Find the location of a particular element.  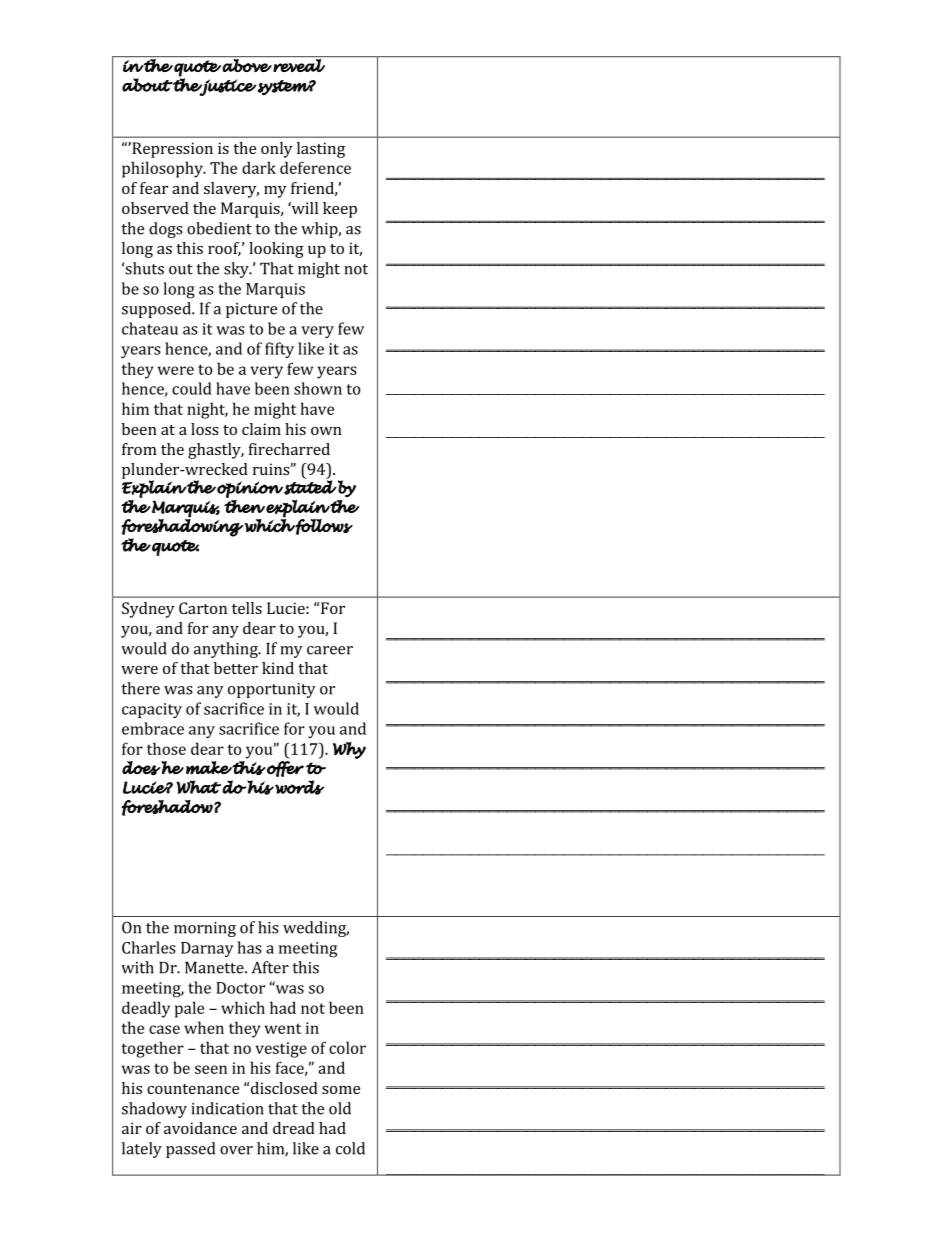

shadowy is located at coordinates (154, 1110).
